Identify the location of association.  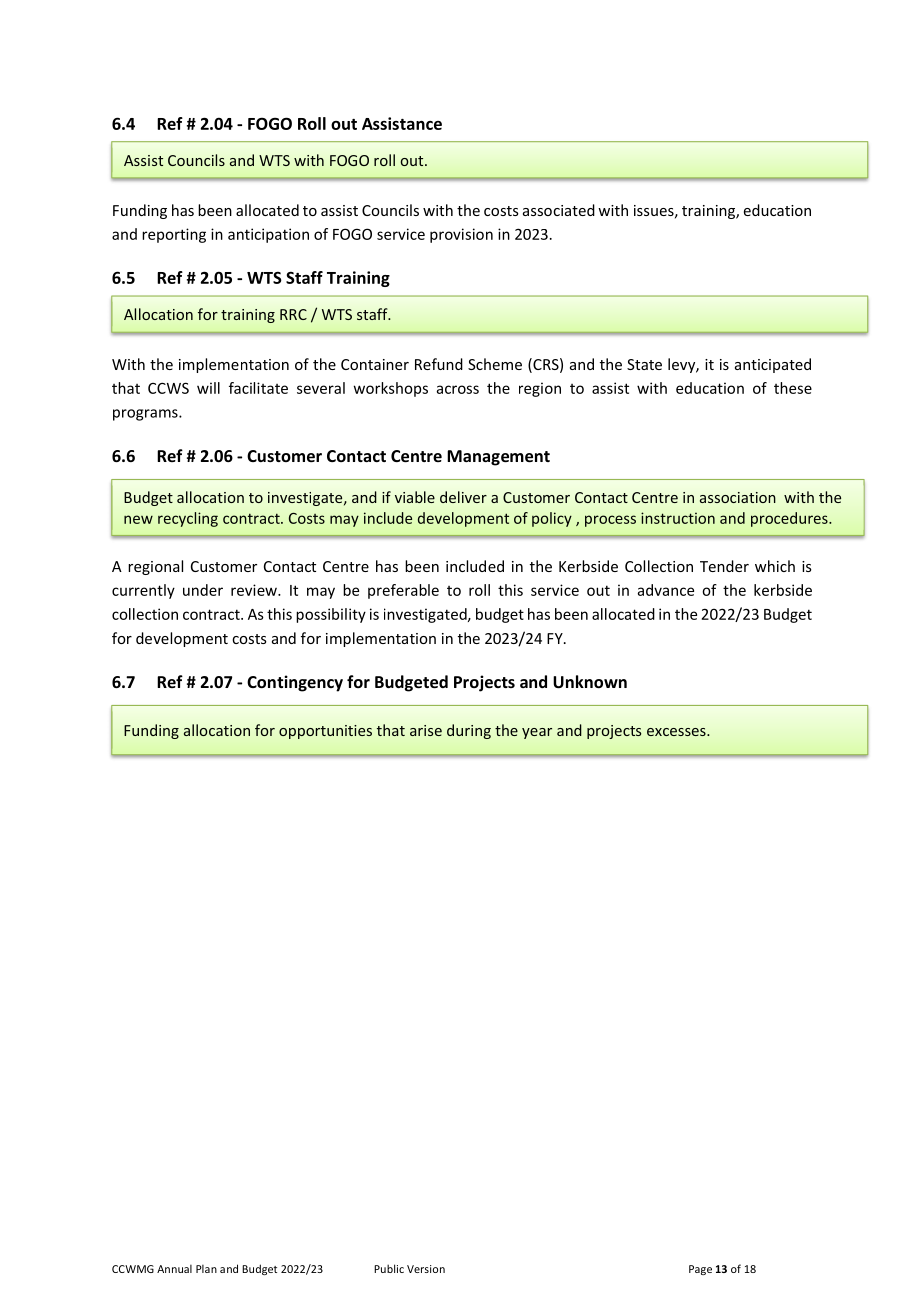
(738, 497).
